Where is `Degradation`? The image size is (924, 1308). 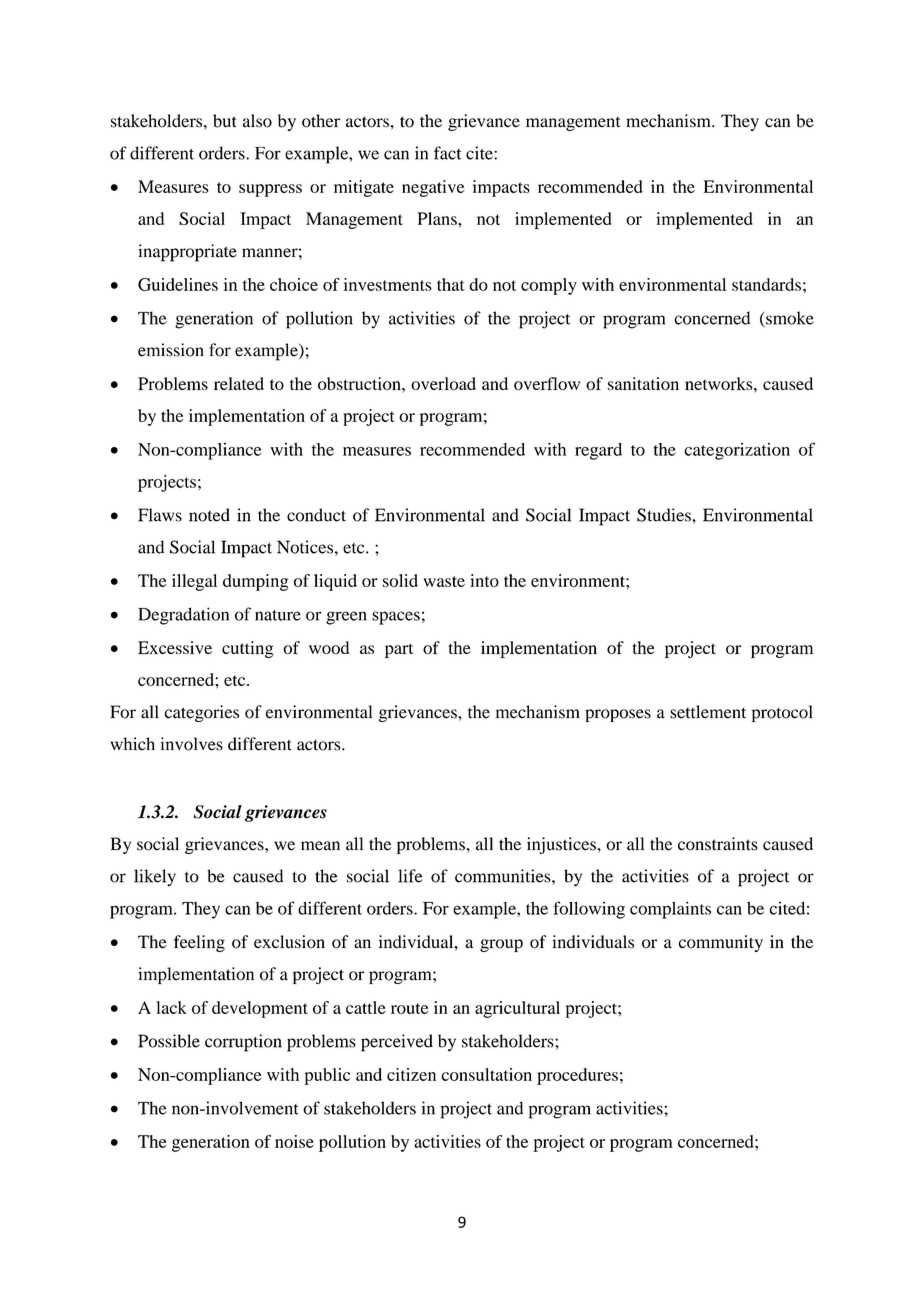 Degradation is located at coordinates (183, 616).
